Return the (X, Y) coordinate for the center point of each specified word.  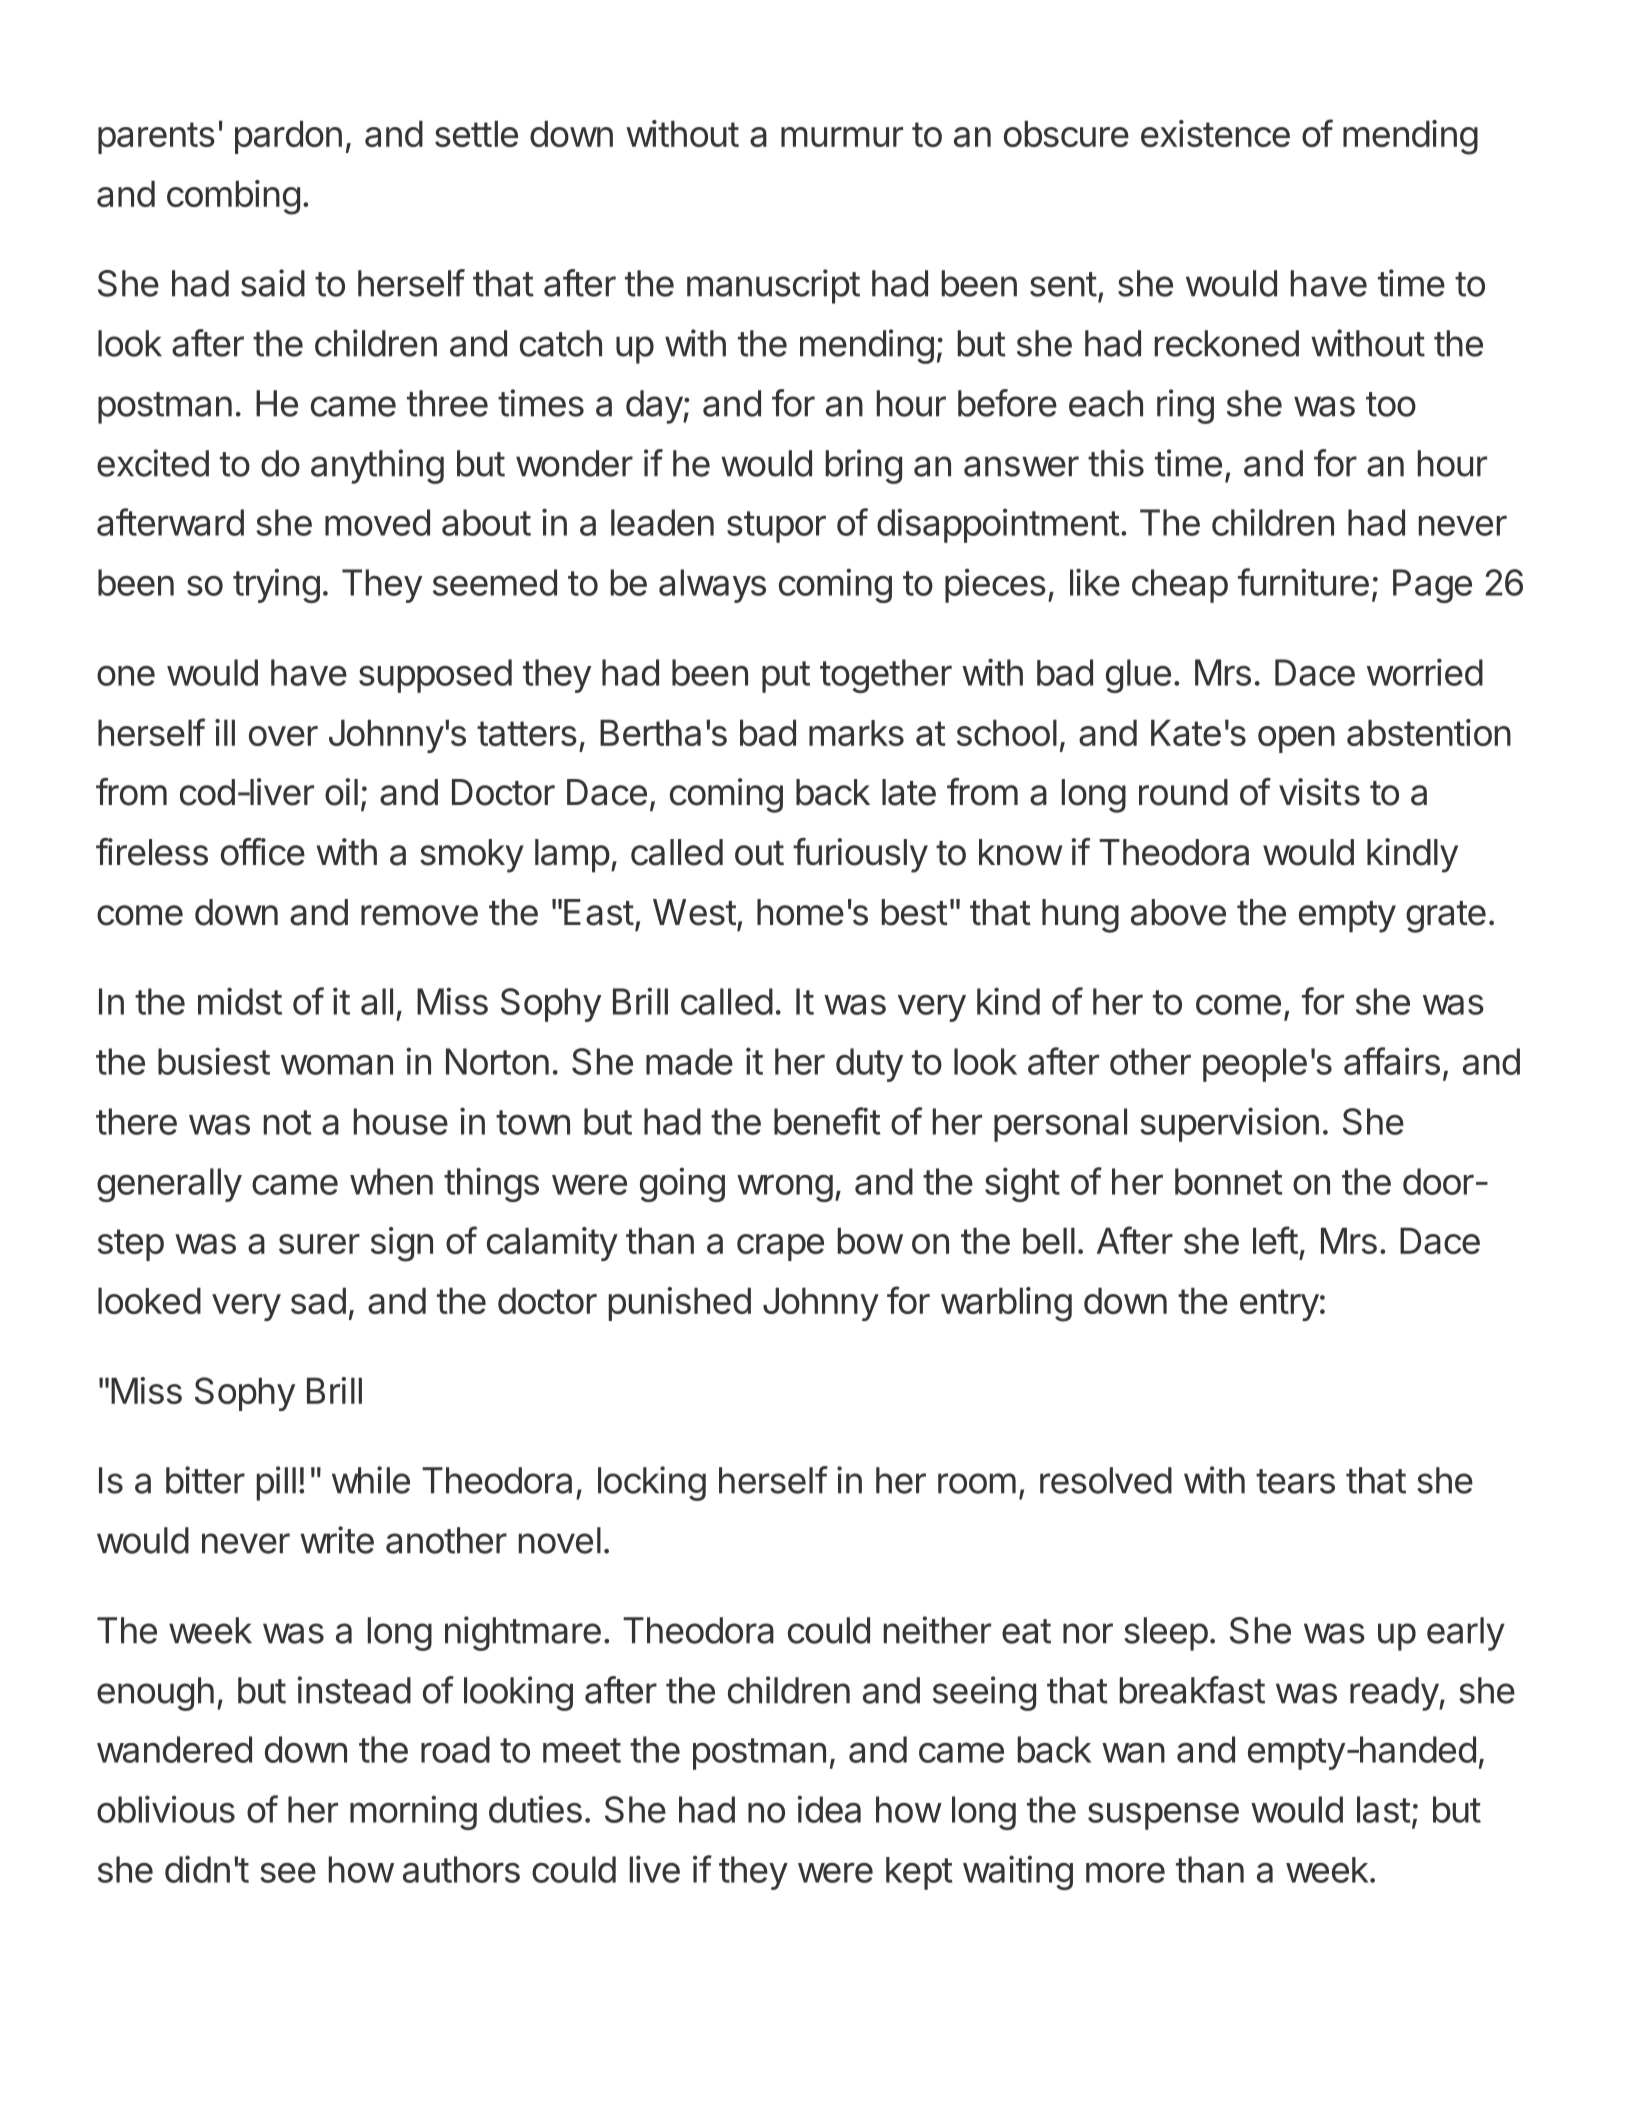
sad (318, 1300)
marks (856, 733)
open (1296, 739)
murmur (842, 137)
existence (1215, 133)
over (283, 736)
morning (413, 1812)
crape (780, 1247)
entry (1279, 1305)
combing (233, 197)
